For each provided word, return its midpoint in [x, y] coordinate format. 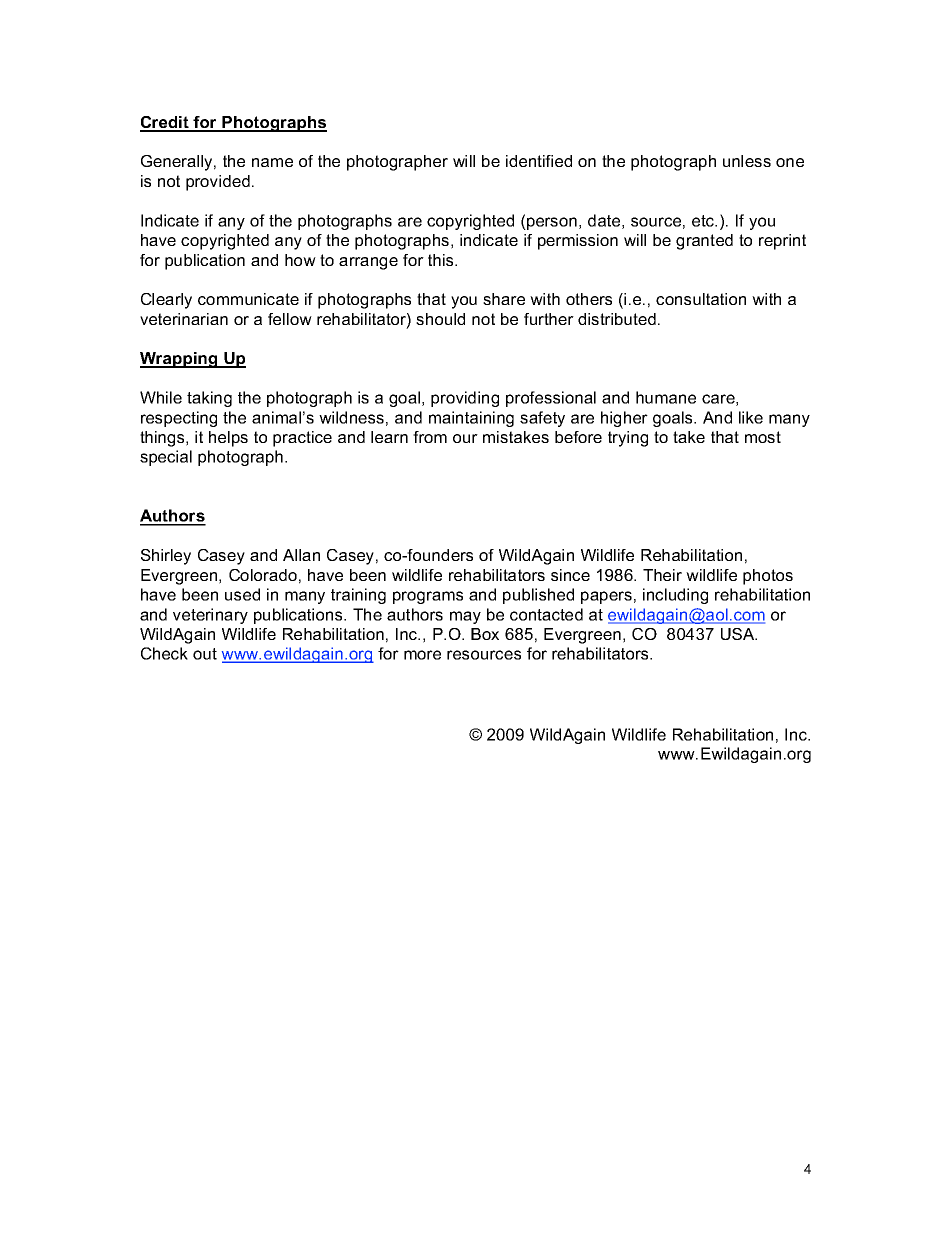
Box [485, 634]
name [272, 162]
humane [666, 397]
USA [739, 634]
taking [209, 399]
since [570, 575]
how [300, 260]
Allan [301, 555]
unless [747, 161]
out [205, 654]
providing [465, 399]
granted [704, 242]
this [442, 260]
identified [539, 161]
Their [662, 575]
